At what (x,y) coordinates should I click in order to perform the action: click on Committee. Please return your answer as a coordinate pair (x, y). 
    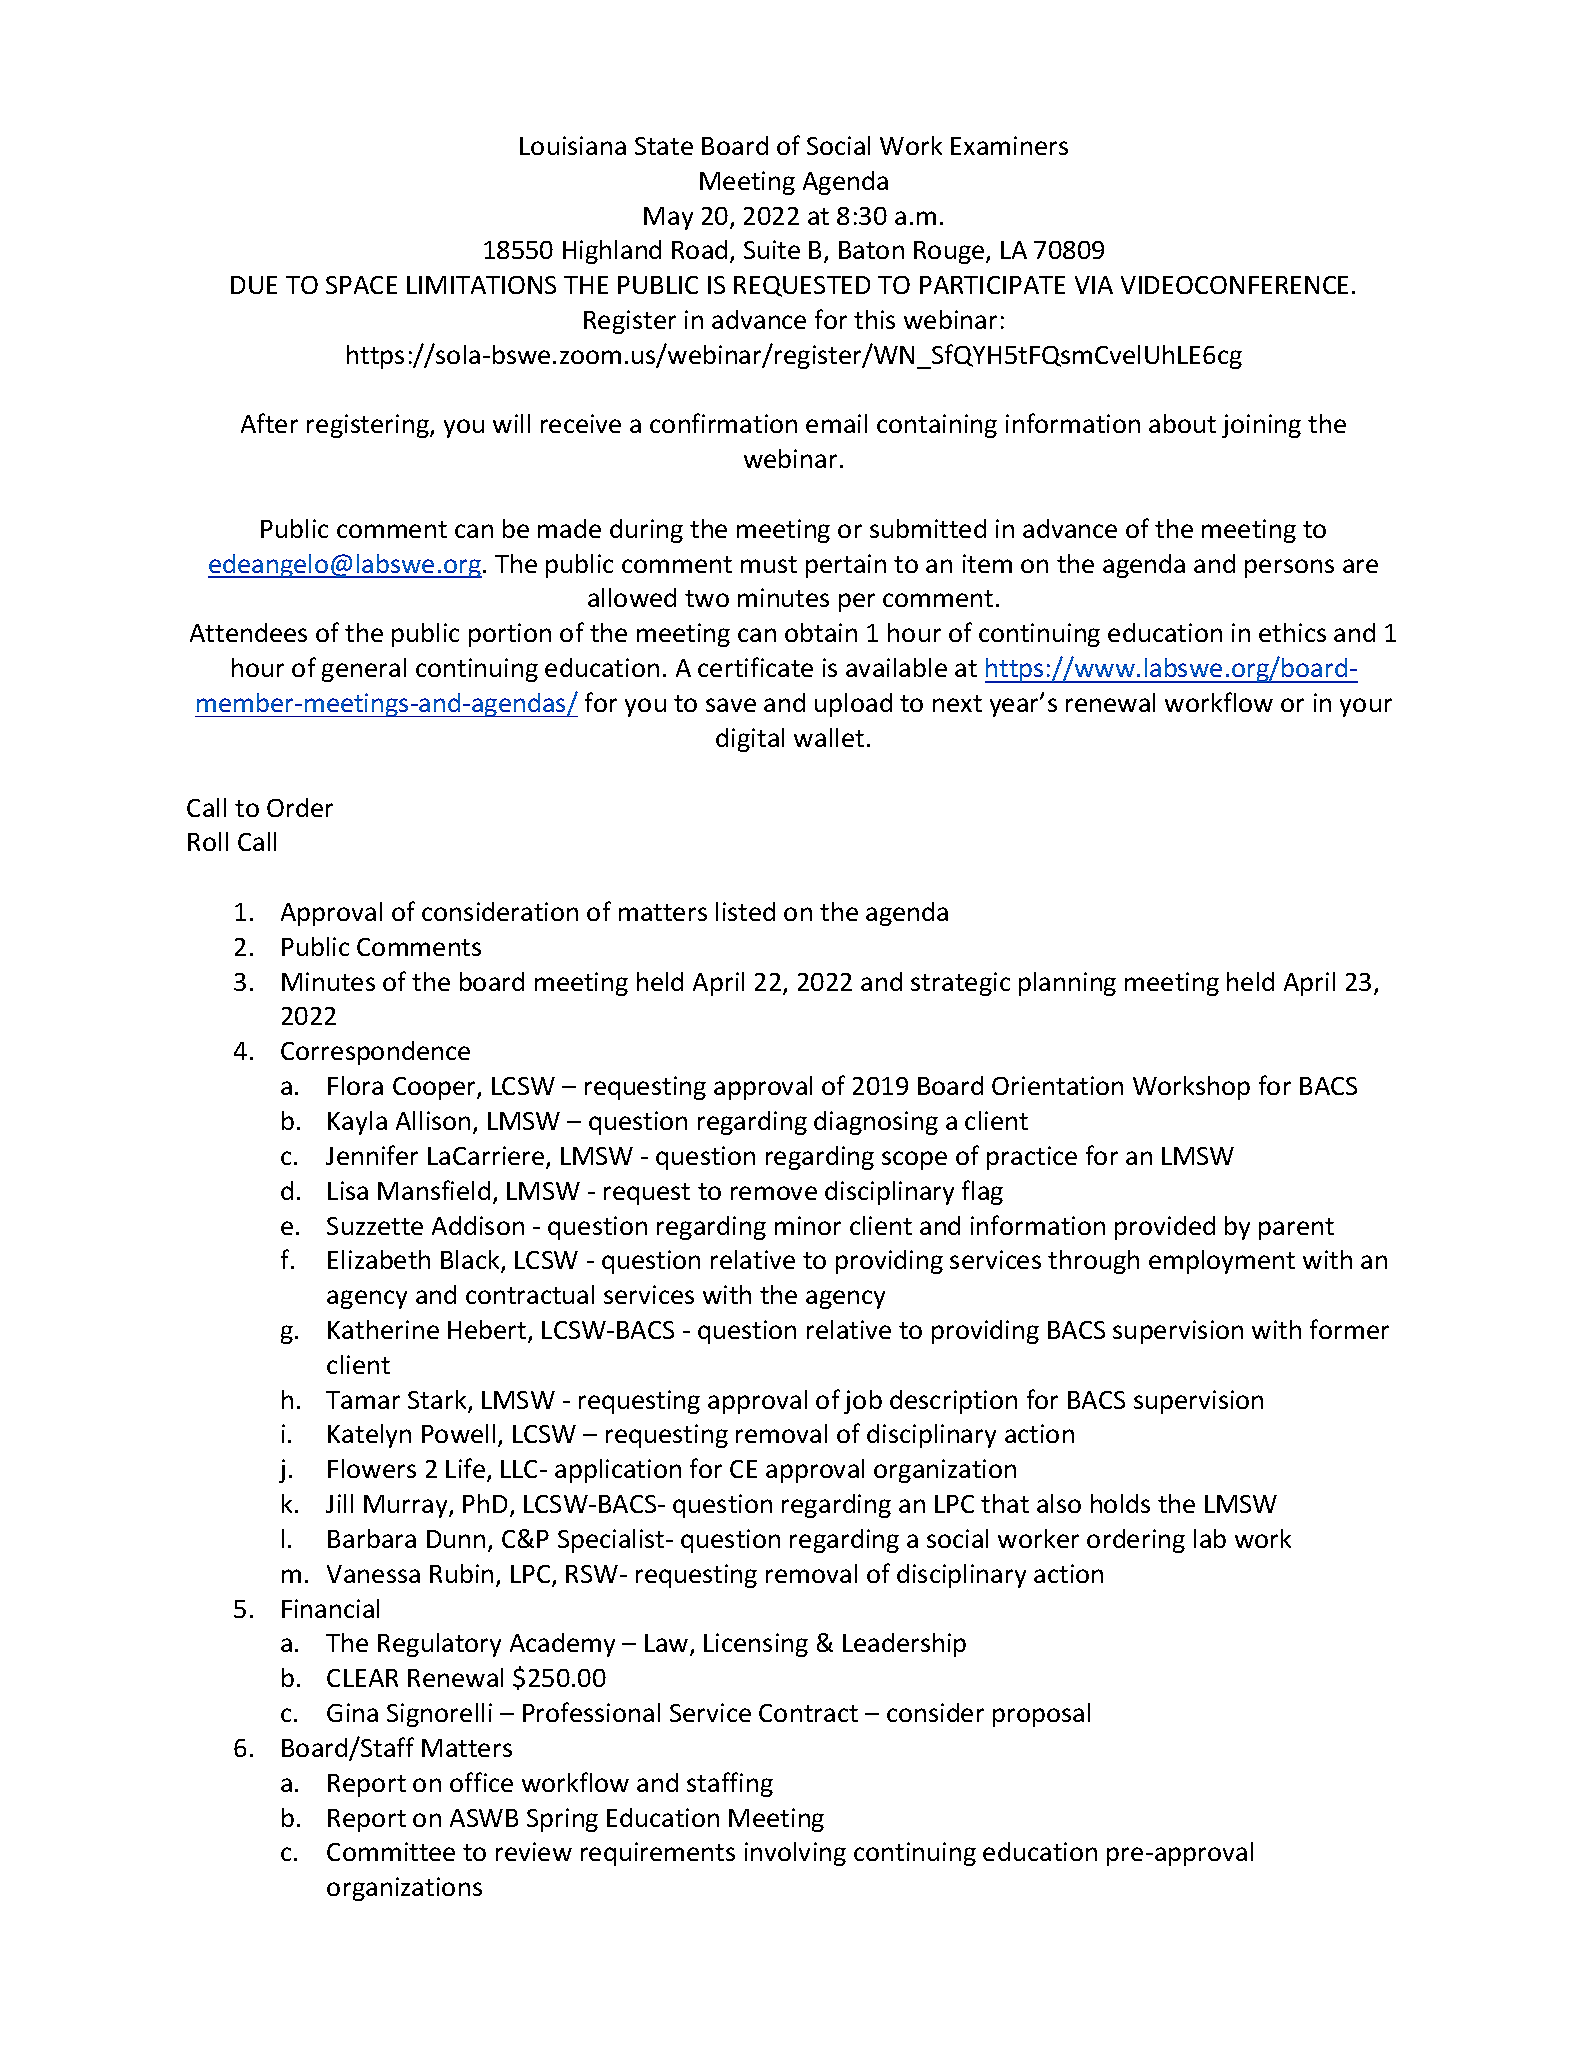
    Looking at the image, I should click on (391, 1851).
